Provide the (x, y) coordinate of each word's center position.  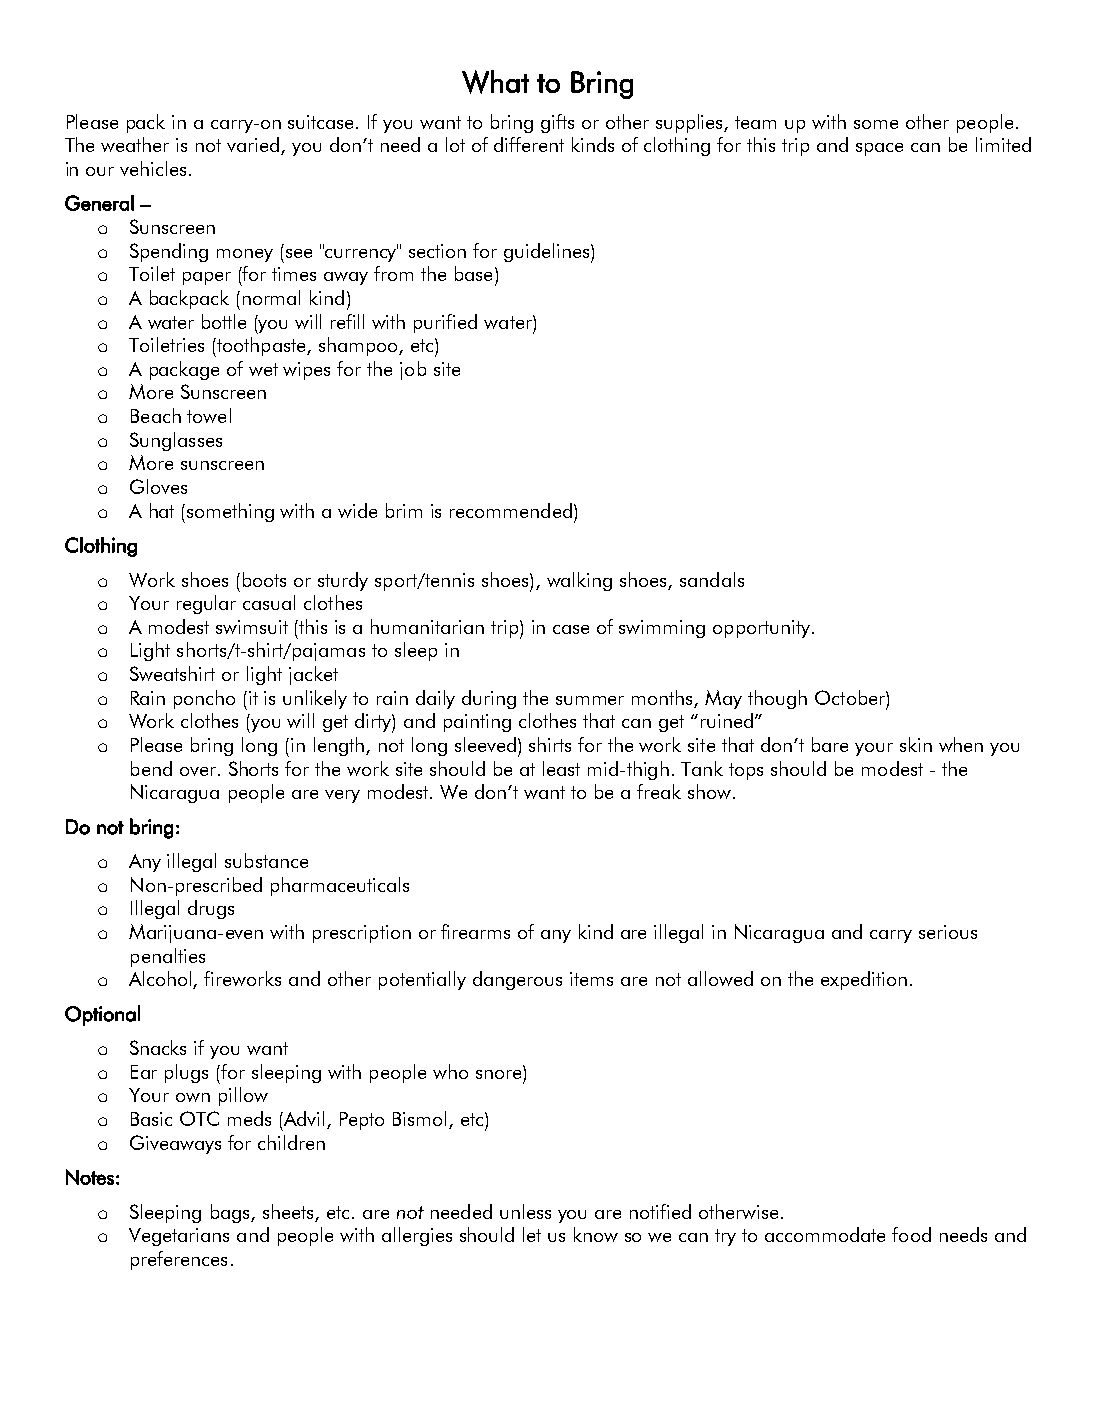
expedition (864, 980)
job (413, 370)
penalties (168, 957)
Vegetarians (179, 1237)
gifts (557, 123)
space (879, 149)
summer (590, 700)
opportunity (761, 629)
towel (209, 415)
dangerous (517, 980)
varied (254, 146)
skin (916, 744)
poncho (204, 699)
